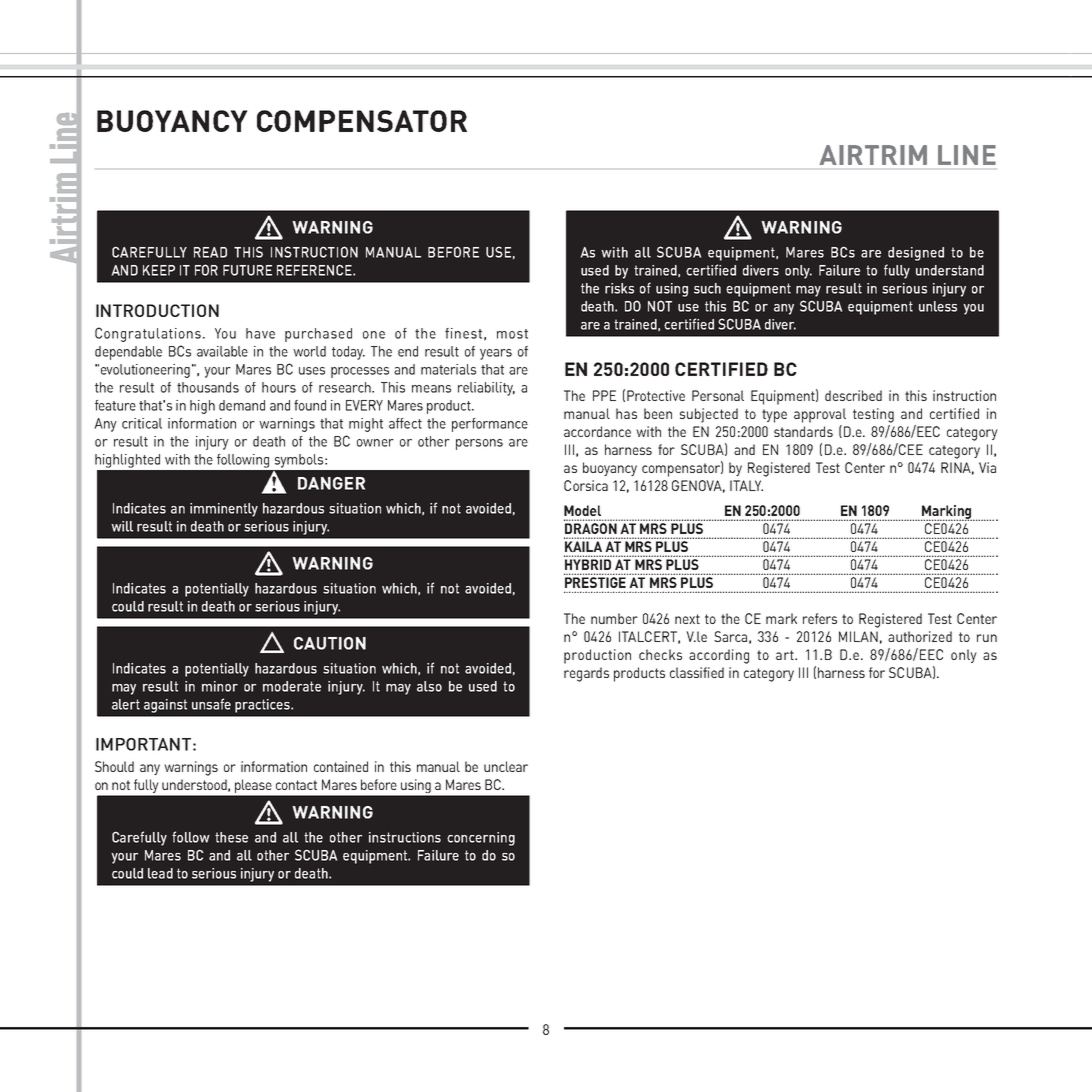 Image resolution: width=1092 pixels, height=1092 pixels. I want to click on designed, so click(916, 254).
